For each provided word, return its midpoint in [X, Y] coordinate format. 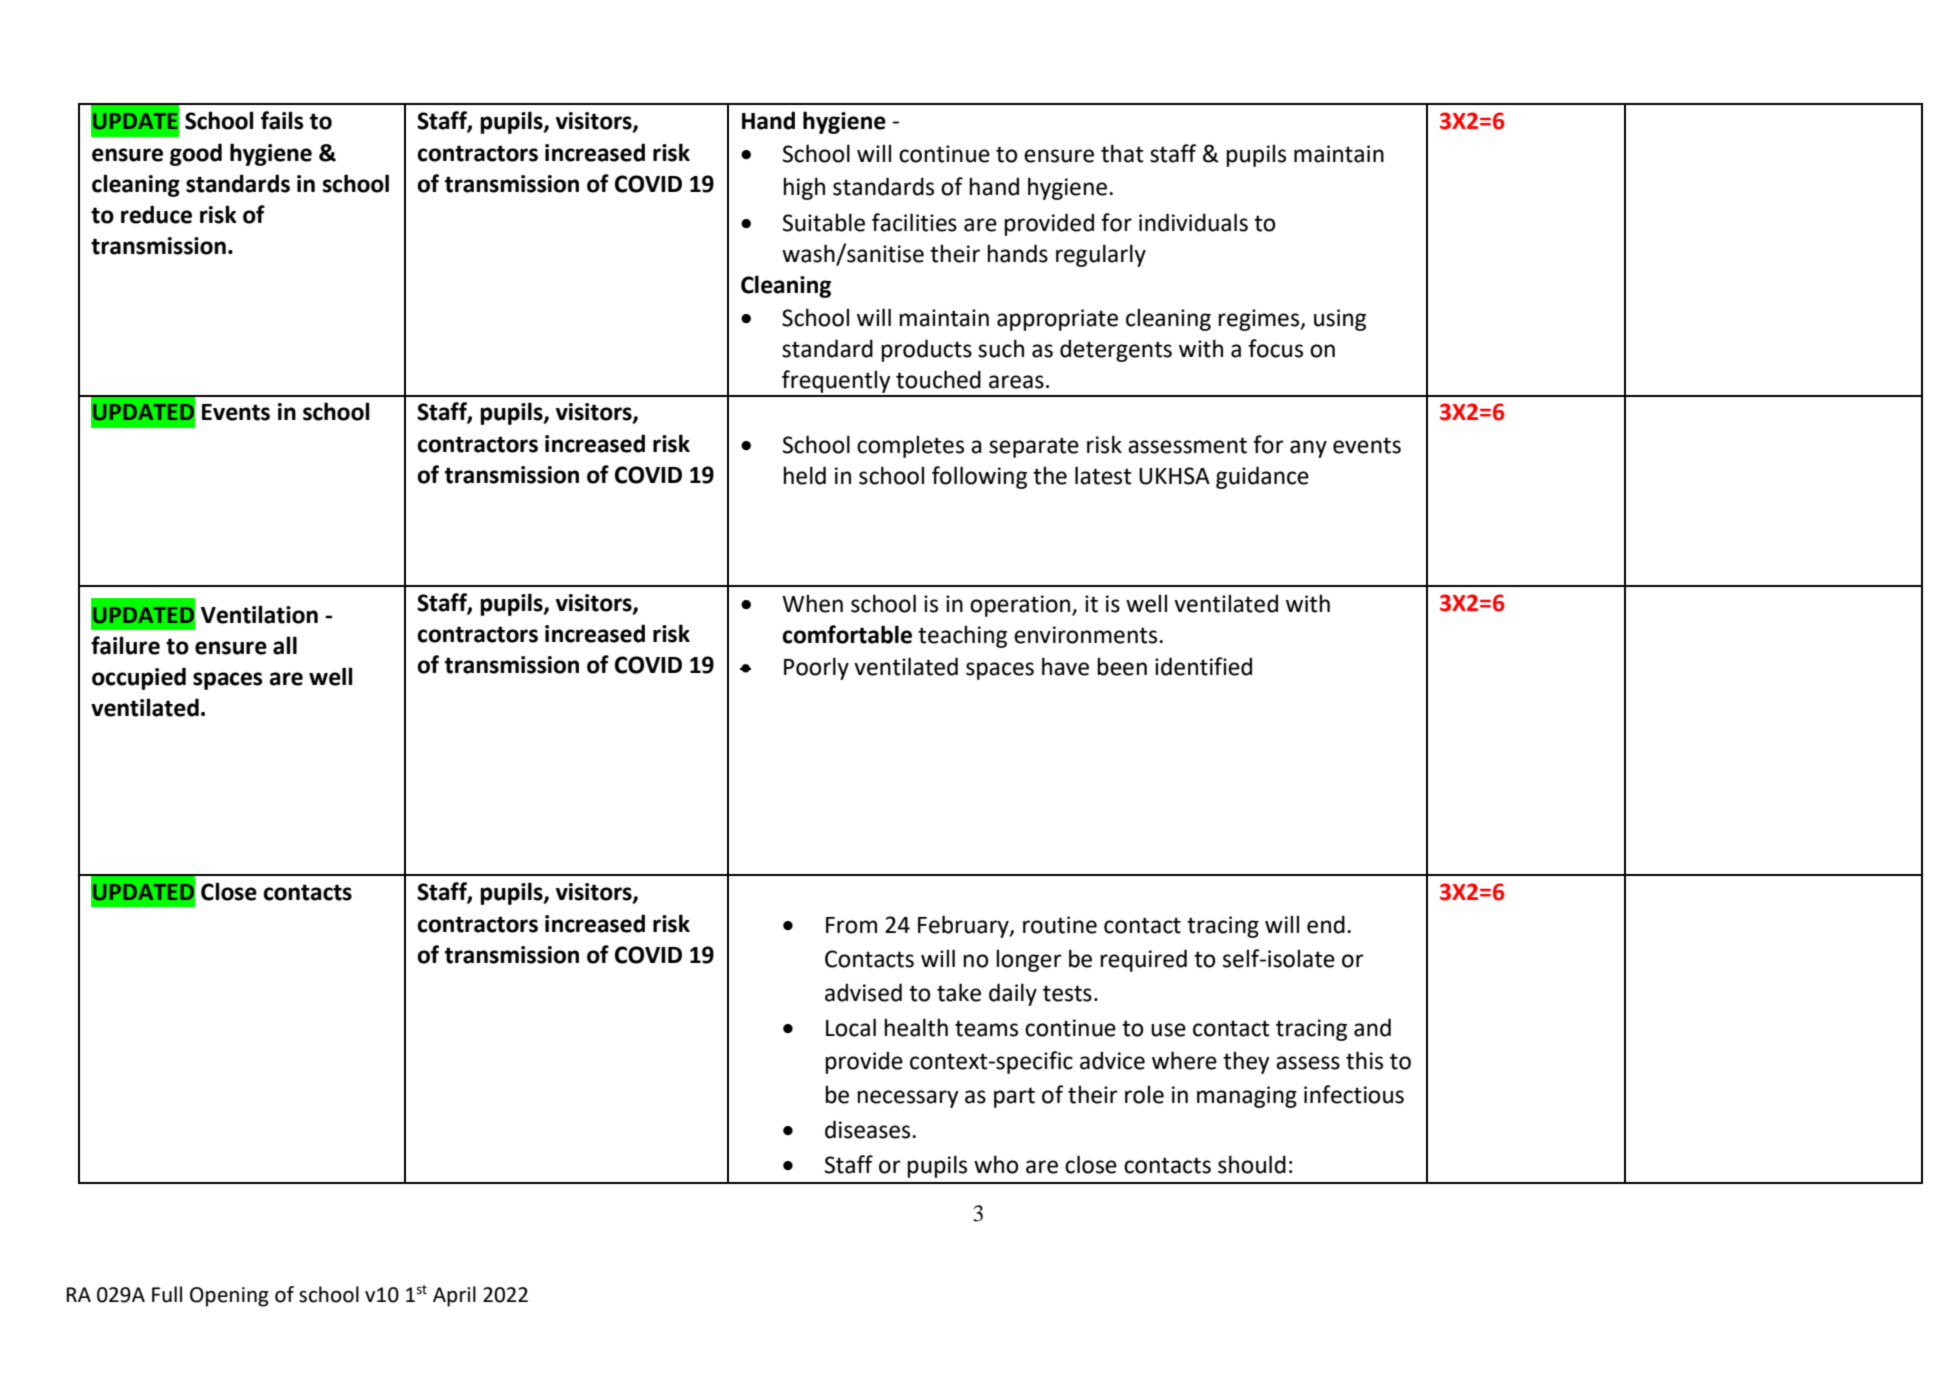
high [804, 188]
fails [282, 120]
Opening [229, 1297]
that [1122, 153]
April [454, 1296]
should [1252, 1164]
